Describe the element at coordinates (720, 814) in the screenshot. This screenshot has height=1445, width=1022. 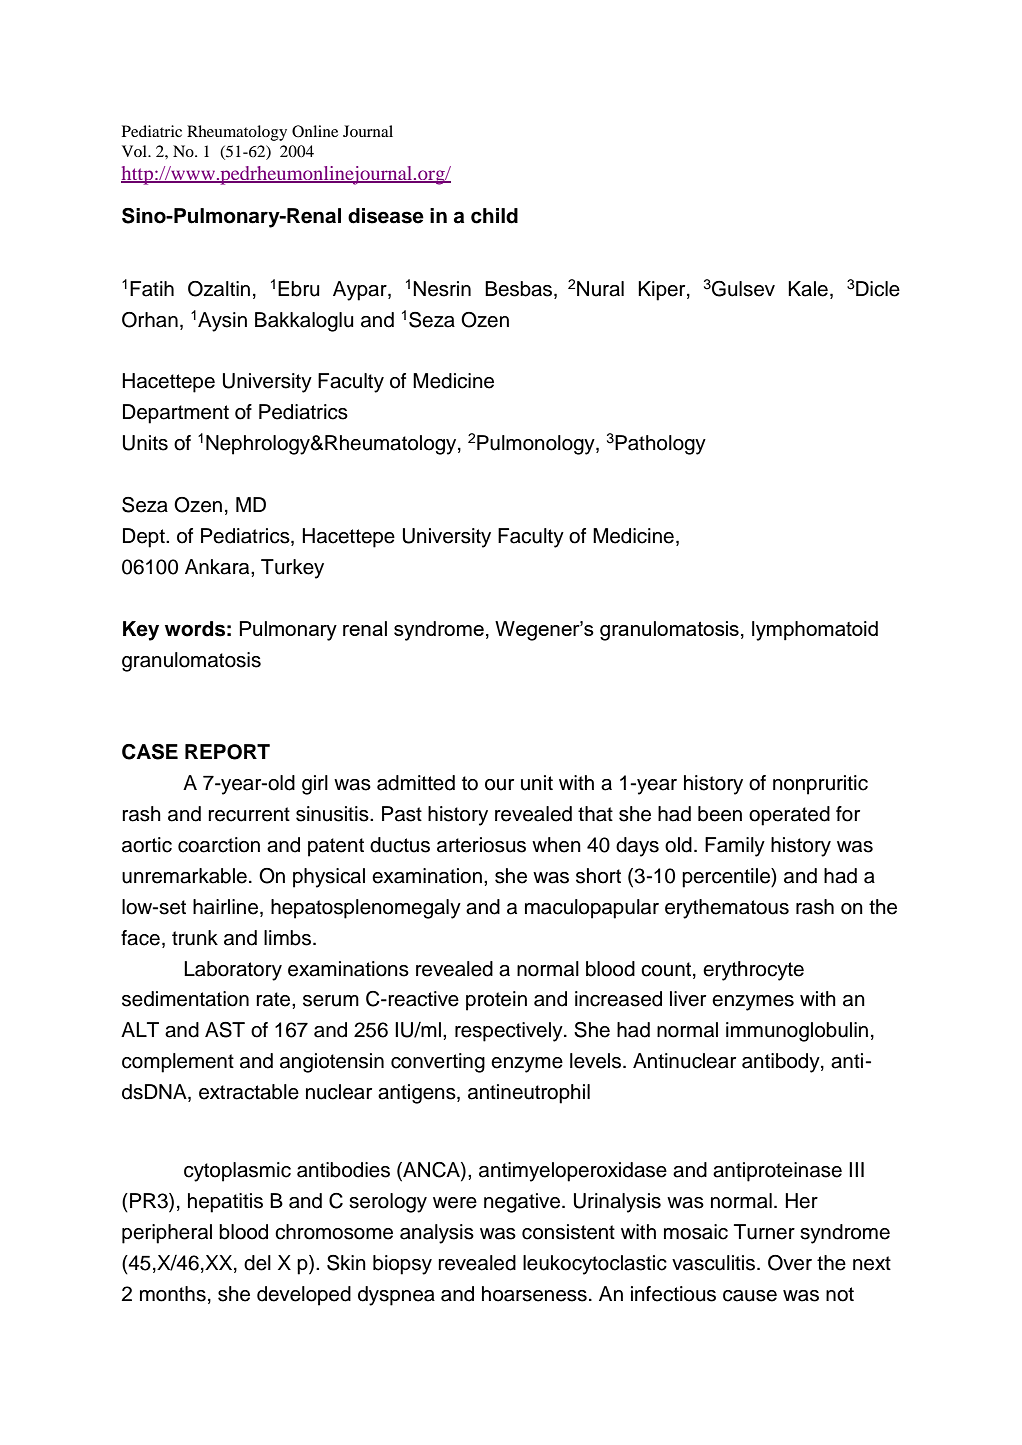
I see `been` at that location.
